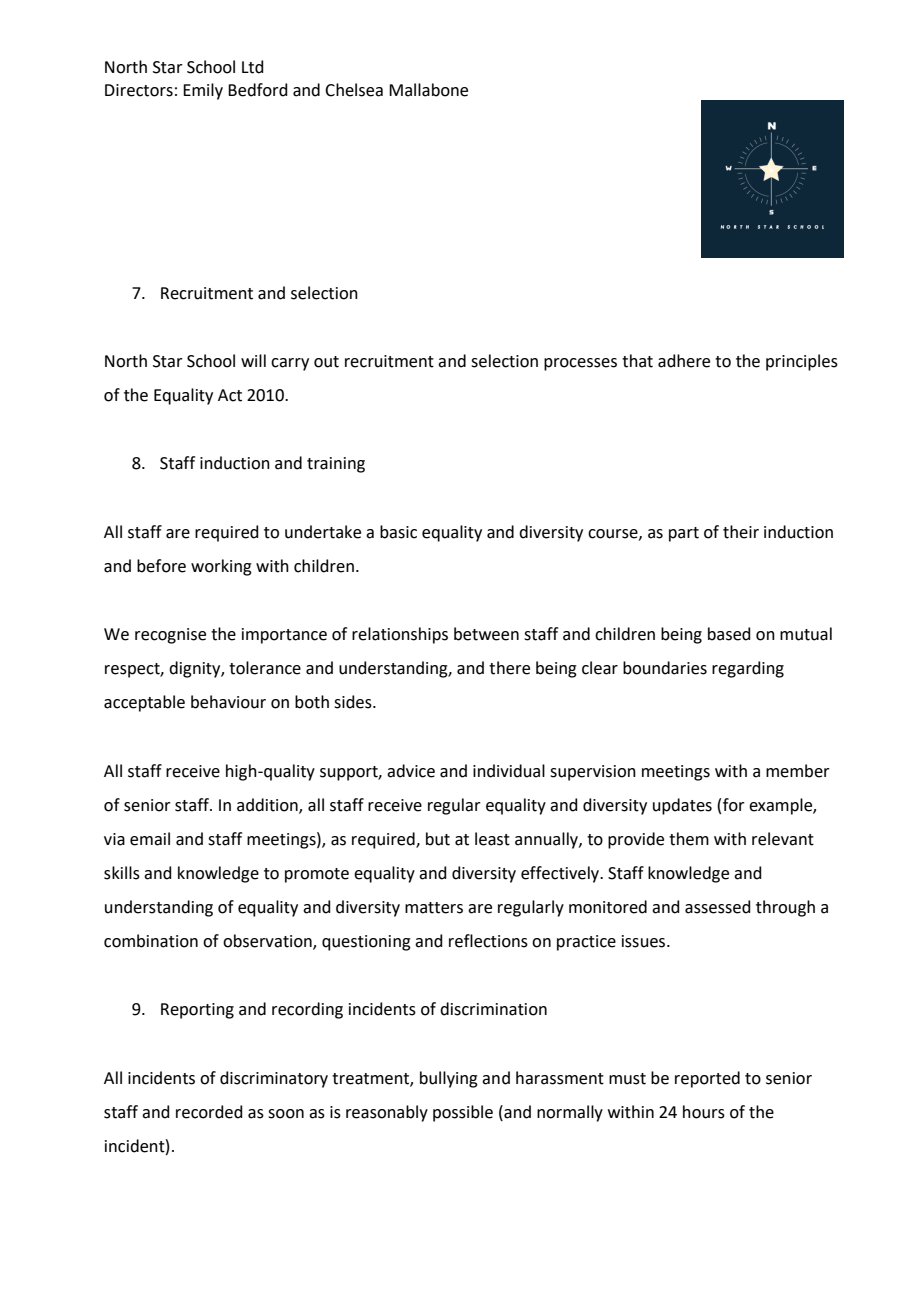  I want to click on Chelsea, so click(354, 90).
